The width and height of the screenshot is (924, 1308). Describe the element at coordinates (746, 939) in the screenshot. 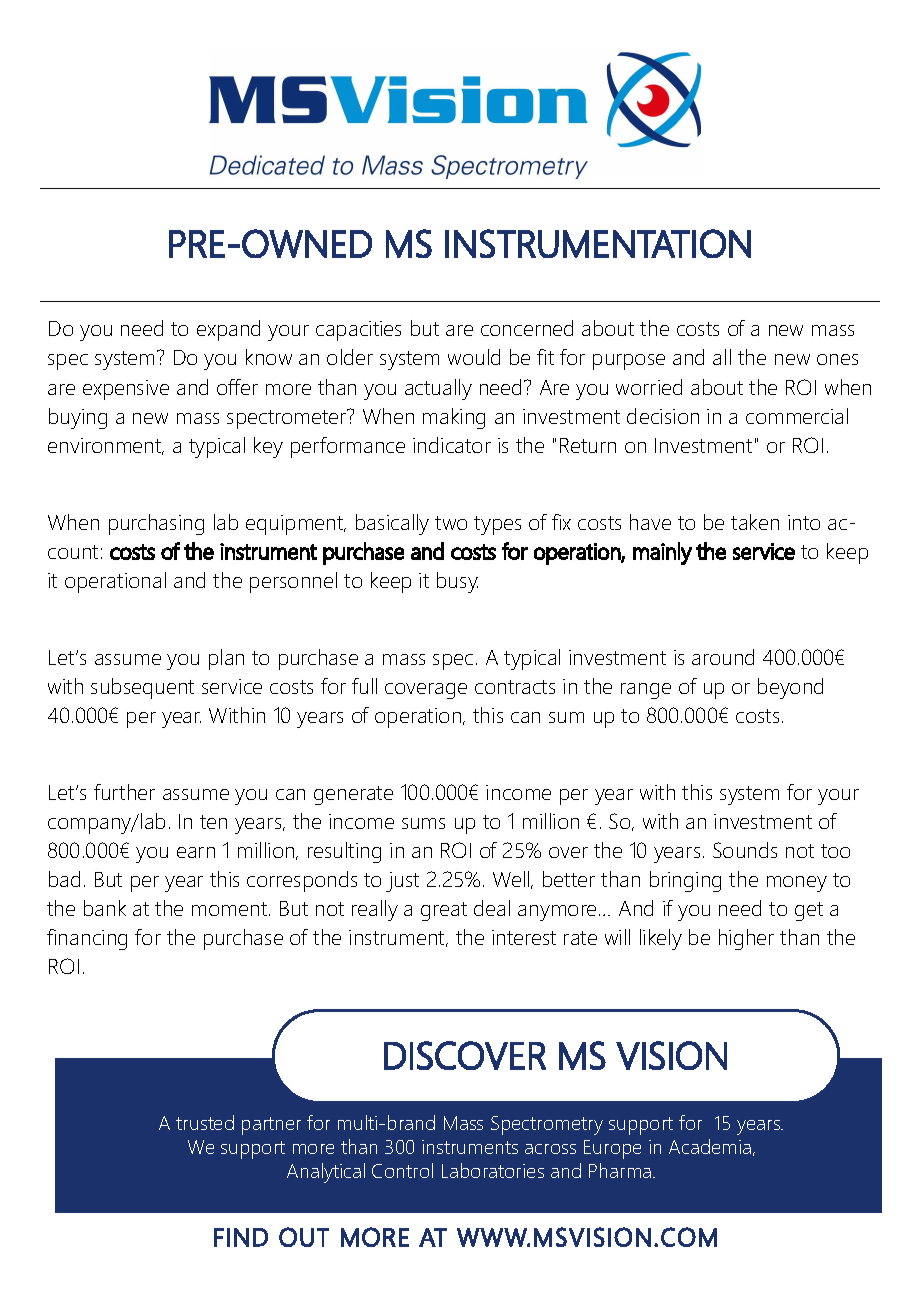

I see `higher` at that location.
